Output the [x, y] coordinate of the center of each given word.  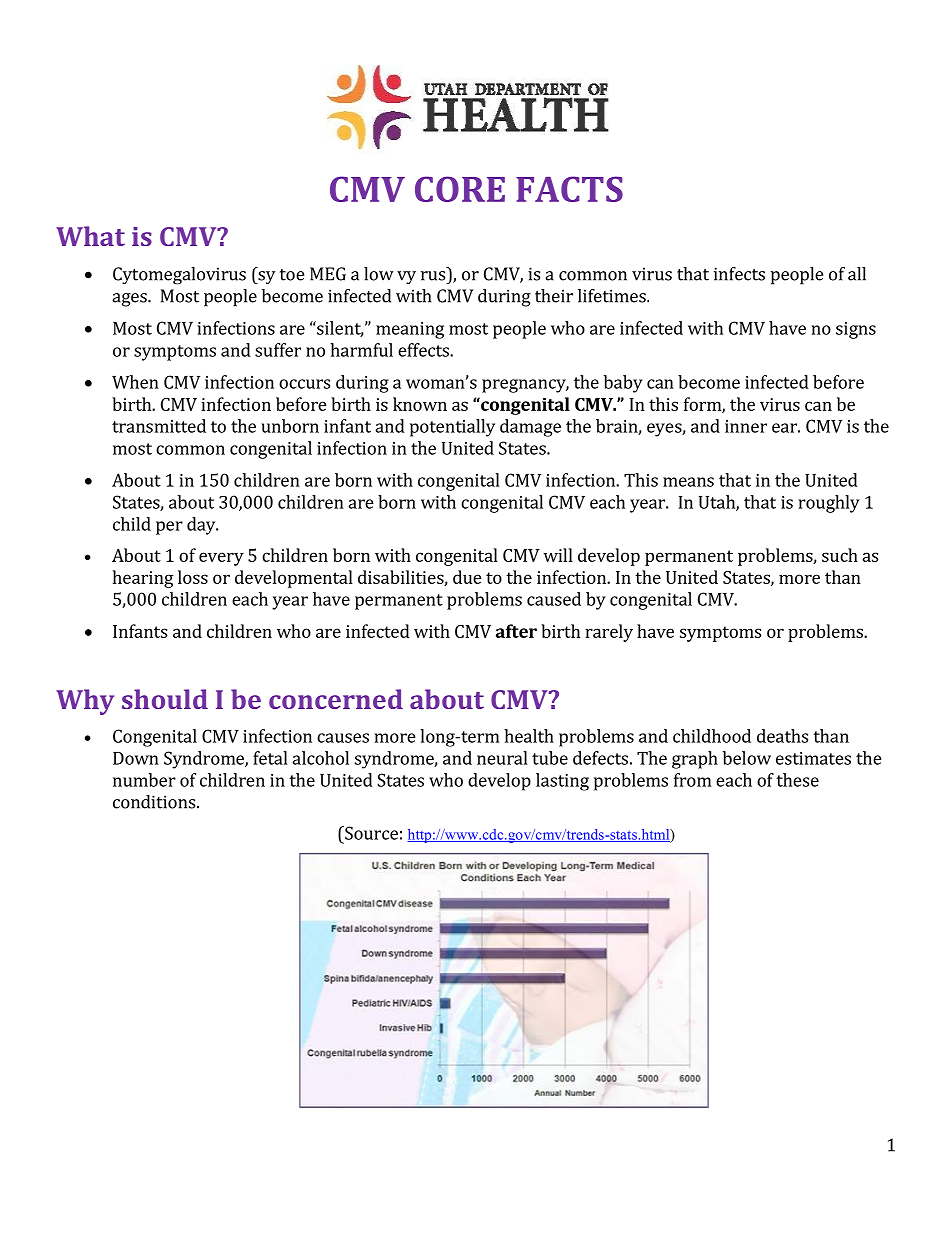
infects [739, 274]
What [90, 236]
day [202, 526]
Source [370, 833]
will [558, 555]
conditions [154, 802]
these [797, 780]
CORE [460, 189]
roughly [829, 504]
